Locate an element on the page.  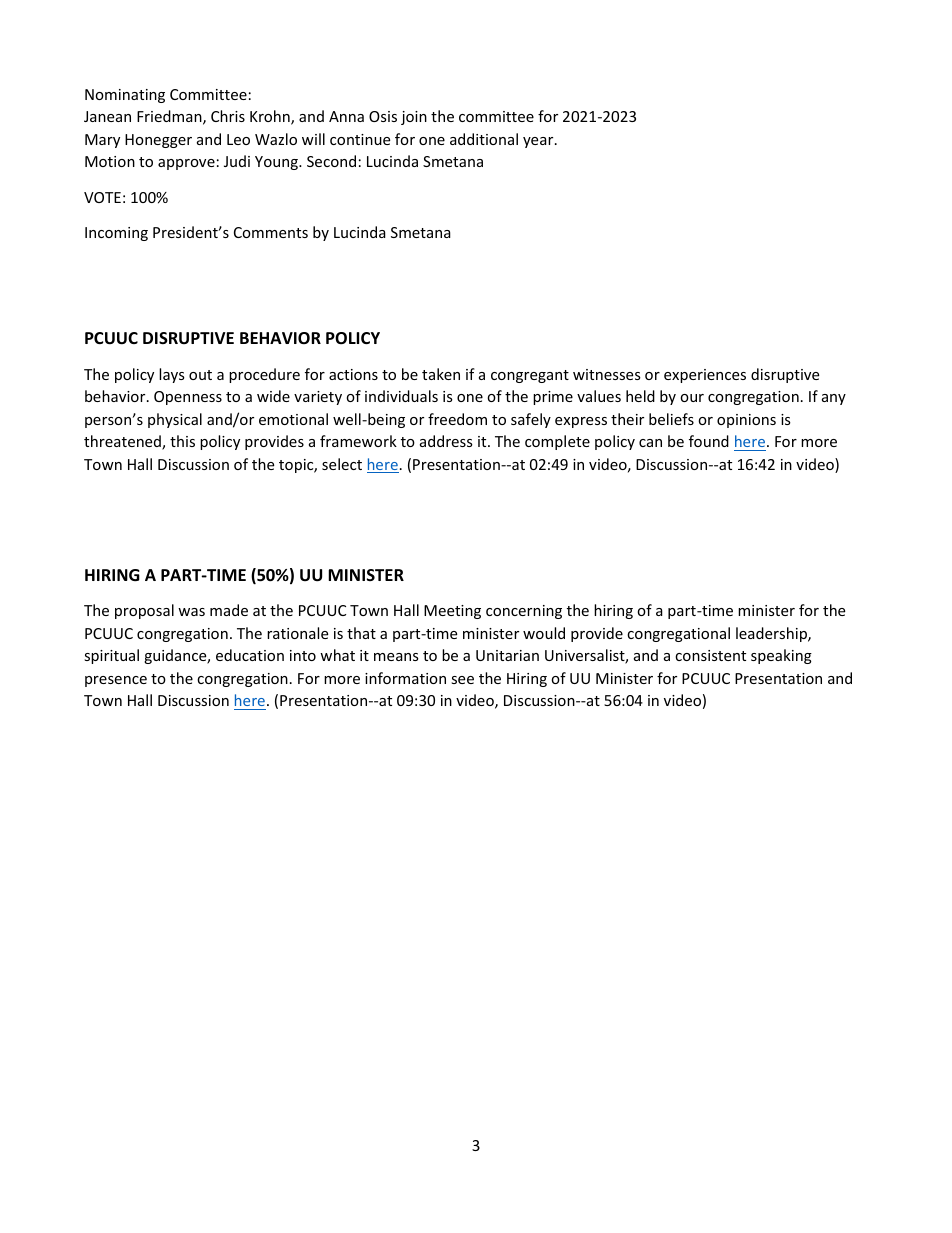
Chris is located at coordinates (228, 116).
